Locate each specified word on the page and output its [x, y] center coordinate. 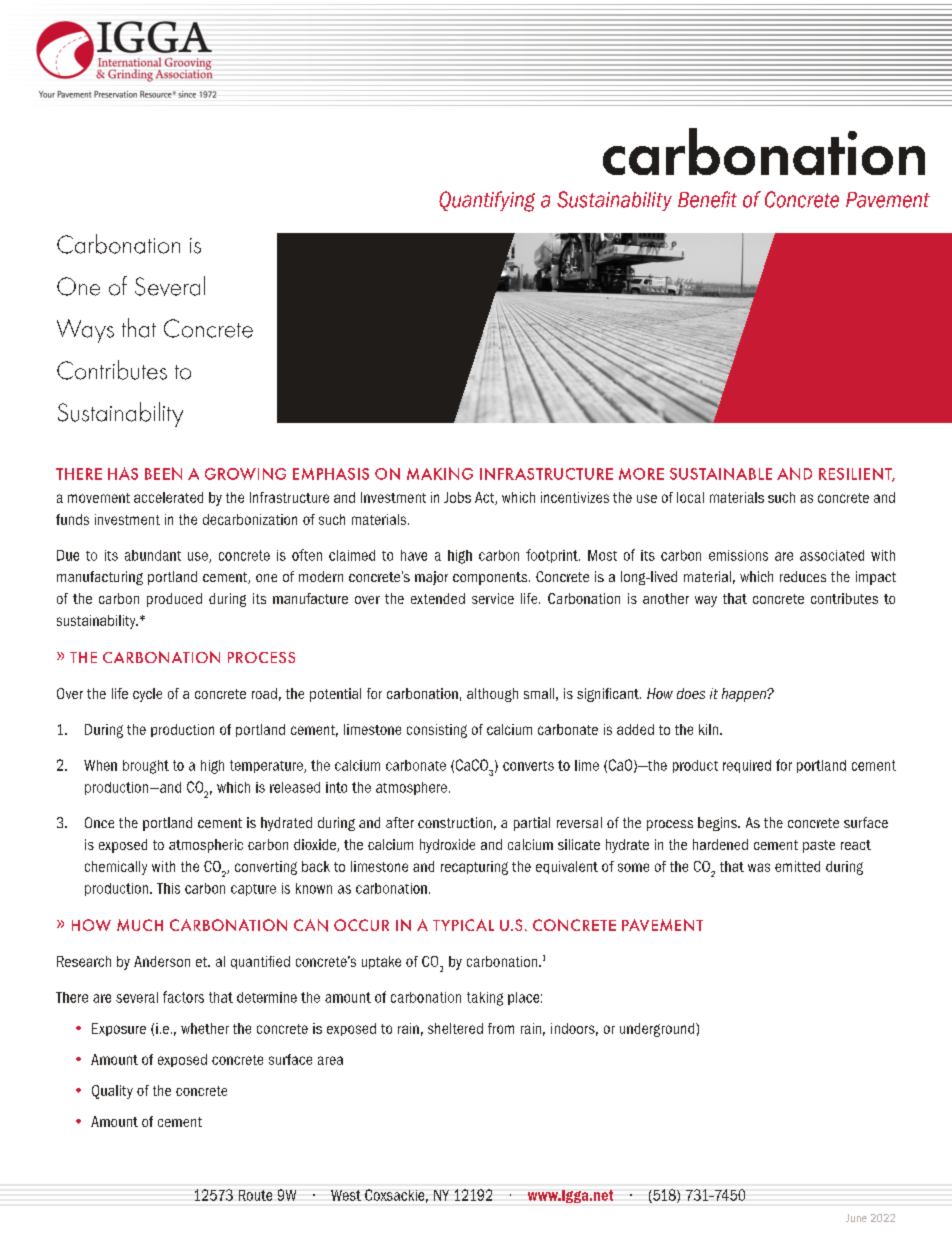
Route [255, 1195]
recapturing [474, 868]
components [491, 578]
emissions [738, 555]
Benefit [707, 199]
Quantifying [487, 201]
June [856, 1218]
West [346, 1195]
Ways [85, 331]
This [168, 888]
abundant [153, 555]
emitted [797, 866]
